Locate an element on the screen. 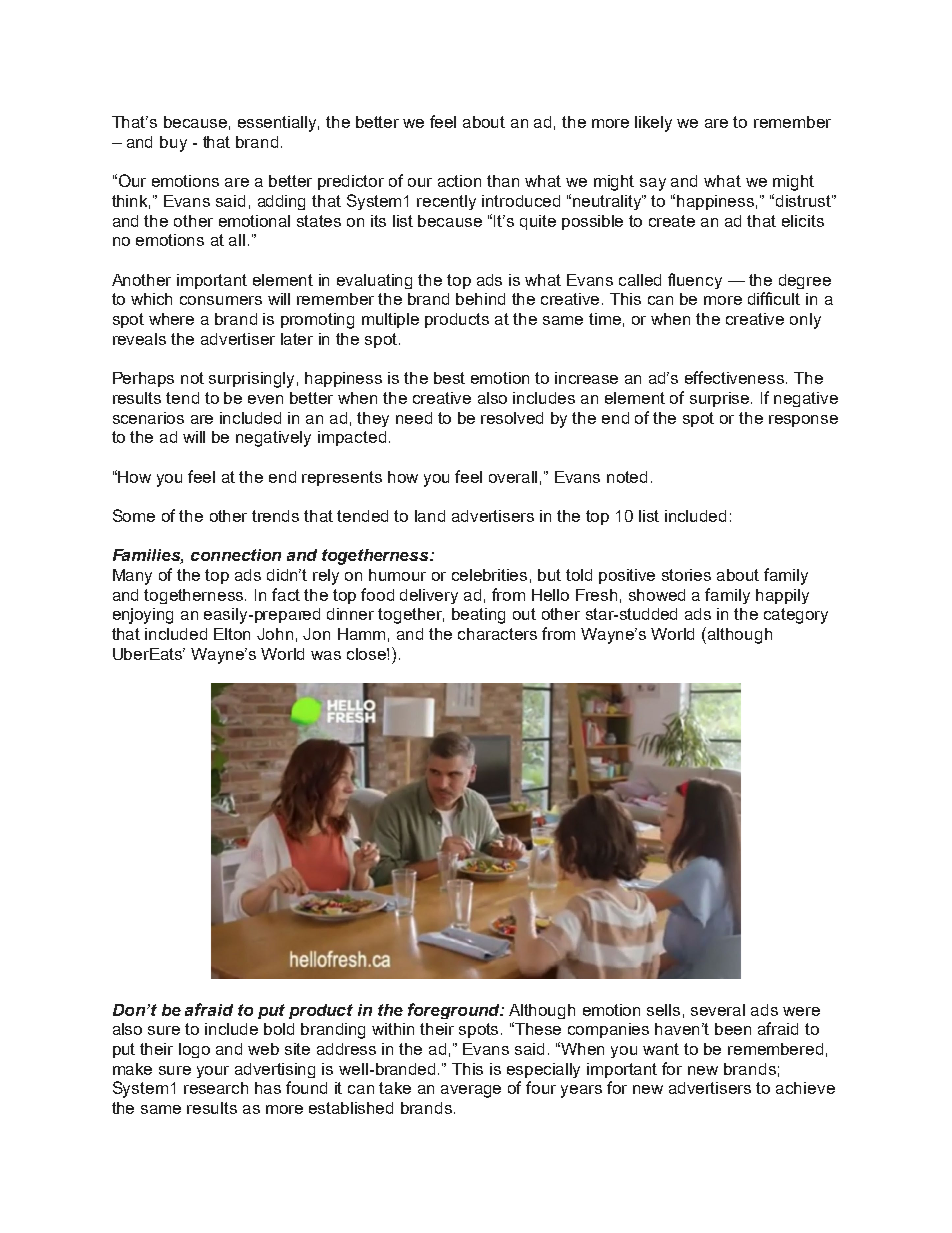 This screenshot has height=1233, width=952. action is located at coordinates (459, 181).
